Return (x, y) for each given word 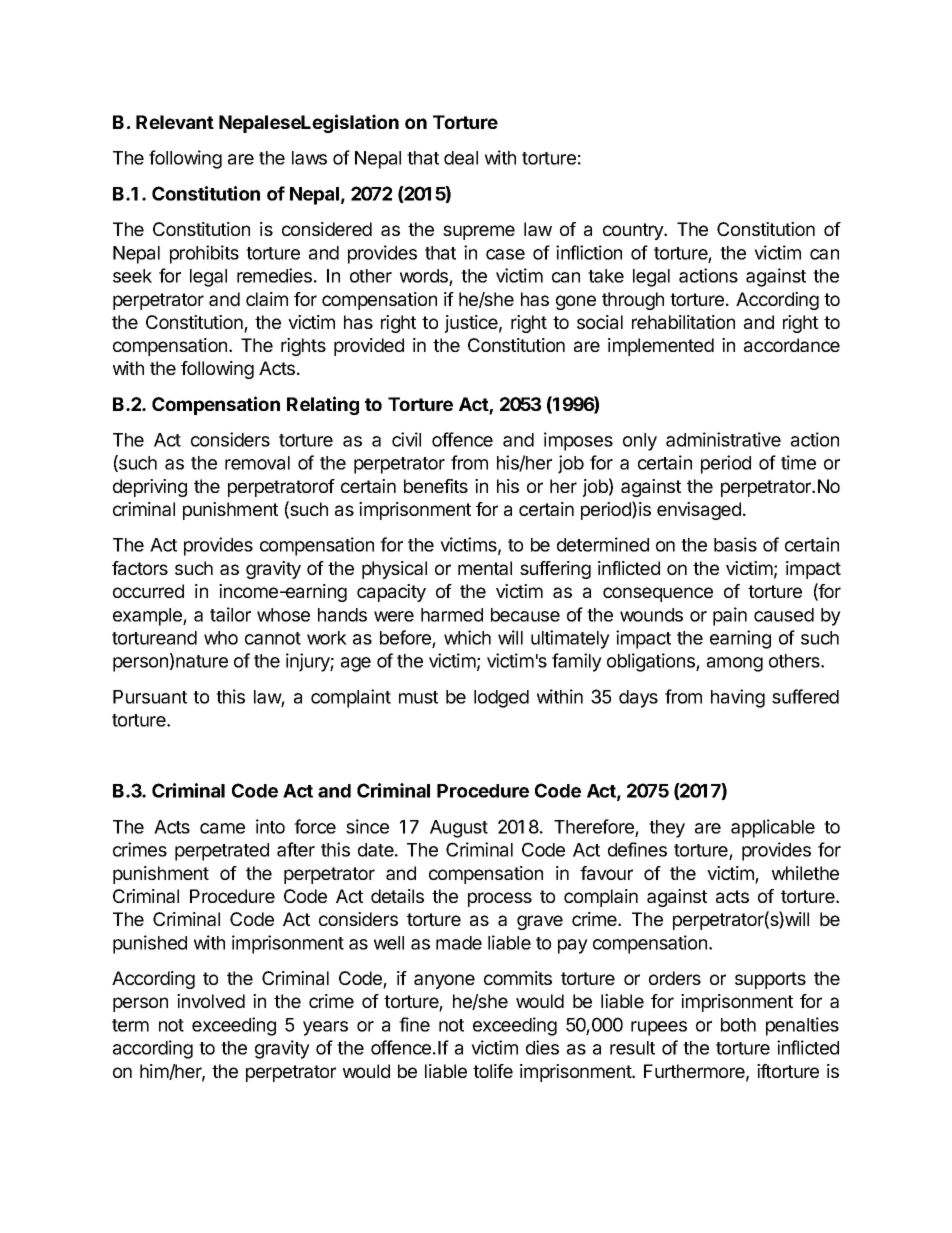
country (634, 231)
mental (485, 568)
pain (730, 616)
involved (211, 1001)
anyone (444, 981)
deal (461, 158)
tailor (230, 614)
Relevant (175, 122)
